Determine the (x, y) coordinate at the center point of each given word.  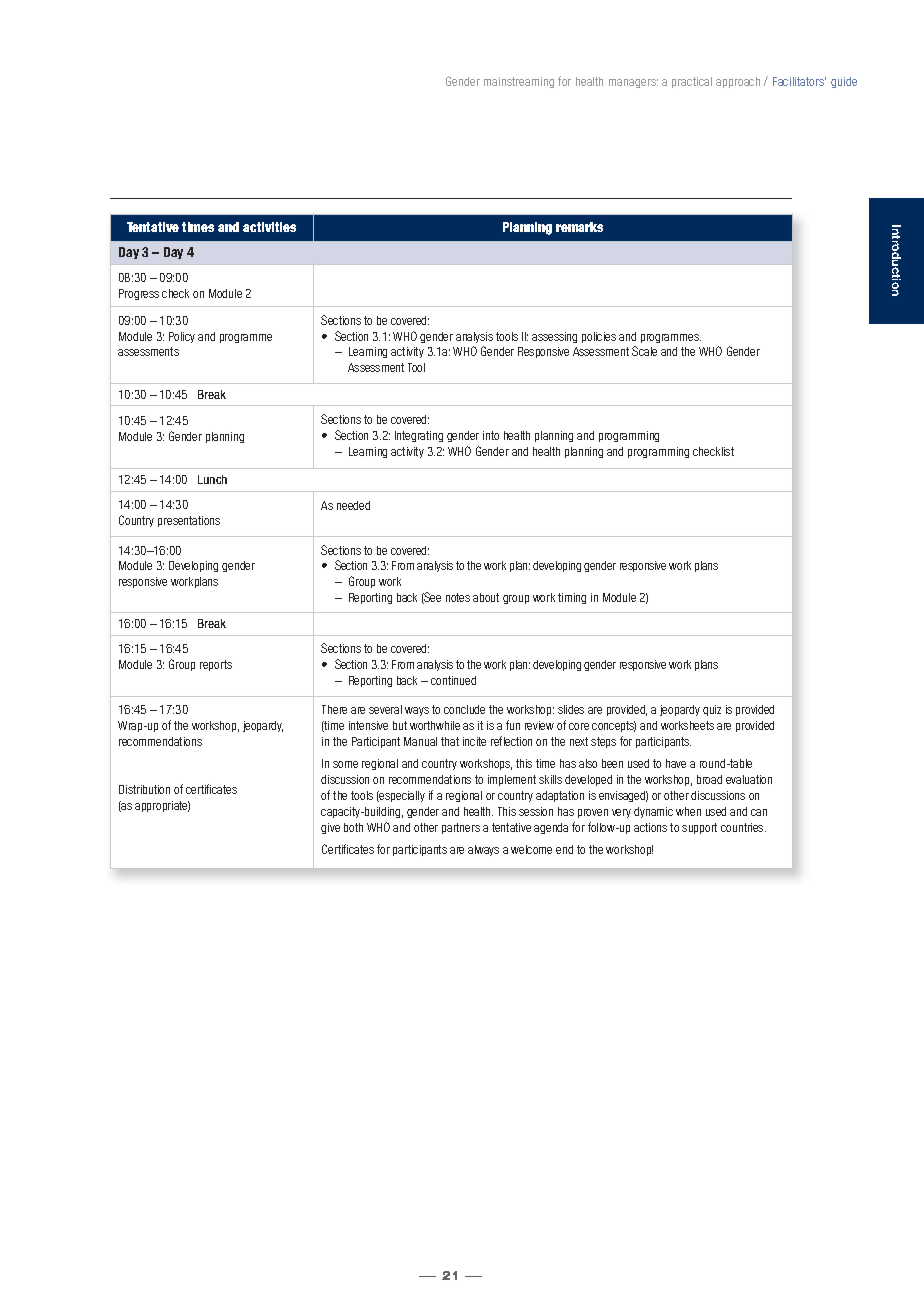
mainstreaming (519, 82)
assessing (554, 337)
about (486, 597)
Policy (182, 337)
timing (572, 598)
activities (269, 227)
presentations (189, 521)
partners (461, 828)
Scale (644, 351)
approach (738, 82)
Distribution (144, 789)
